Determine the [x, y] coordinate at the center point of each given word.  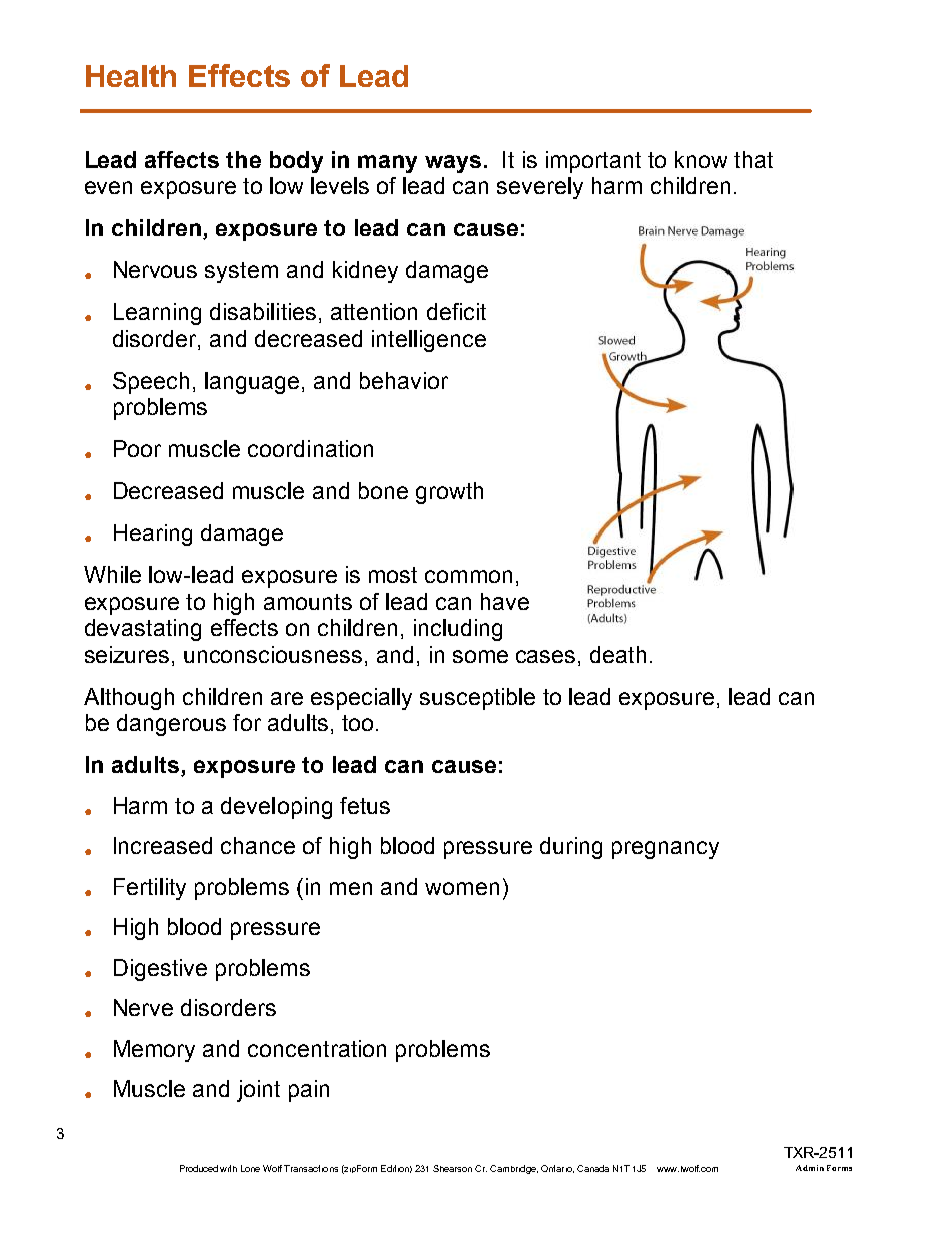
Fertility [150, 889]
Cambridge [514, 1169]
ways [453, 164]
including [458, 630]
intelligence [429, 341]
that [753, 159]
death [618, 654]
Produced [199, 1168]
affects [182, 159]
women [462, 888]
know [701, 159]
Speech [151, 383]
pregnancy [665, 850]
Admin [810, 1168]
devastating [143, 630]
